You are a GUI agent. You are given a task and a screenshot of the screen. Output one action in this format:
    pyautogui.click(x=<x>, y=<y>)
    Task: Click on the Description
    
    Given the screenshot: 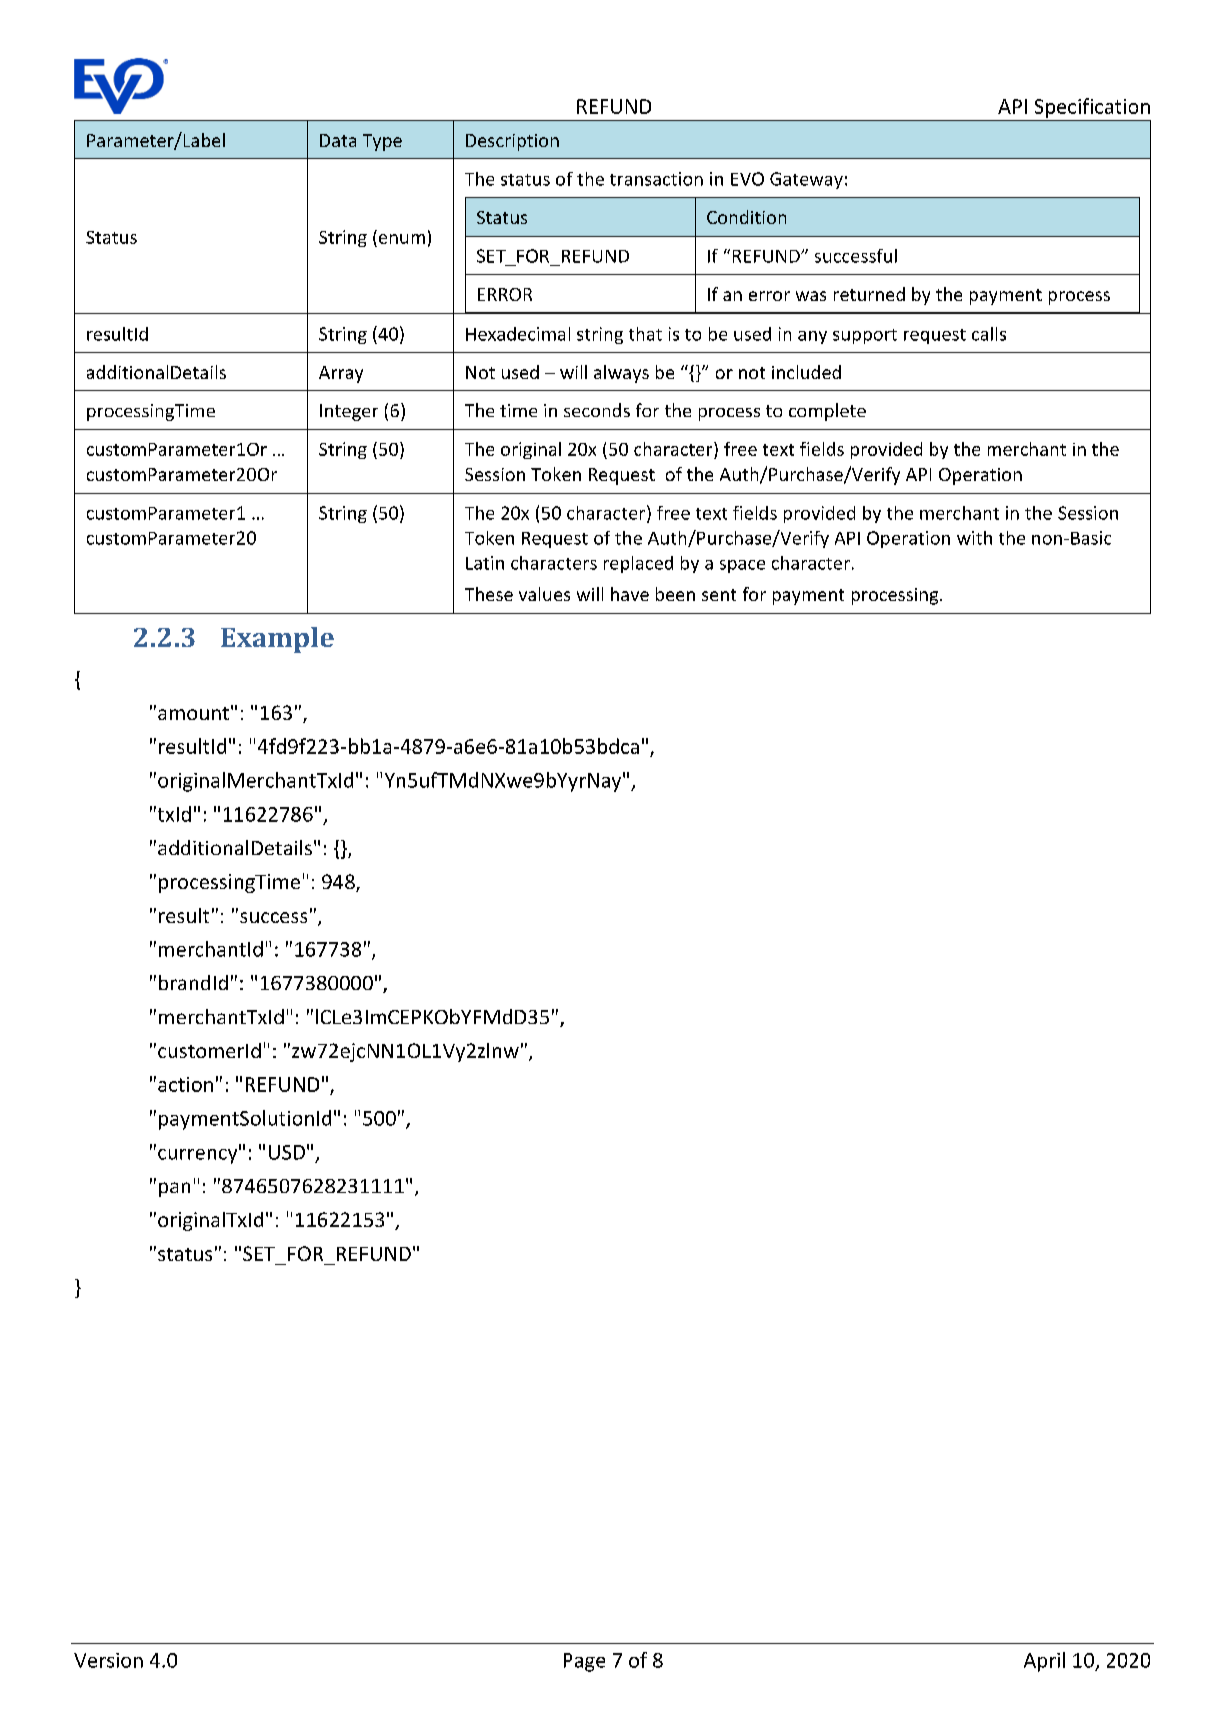 What is the action you would take?
    pyautogui.click(x=512, y=142)
